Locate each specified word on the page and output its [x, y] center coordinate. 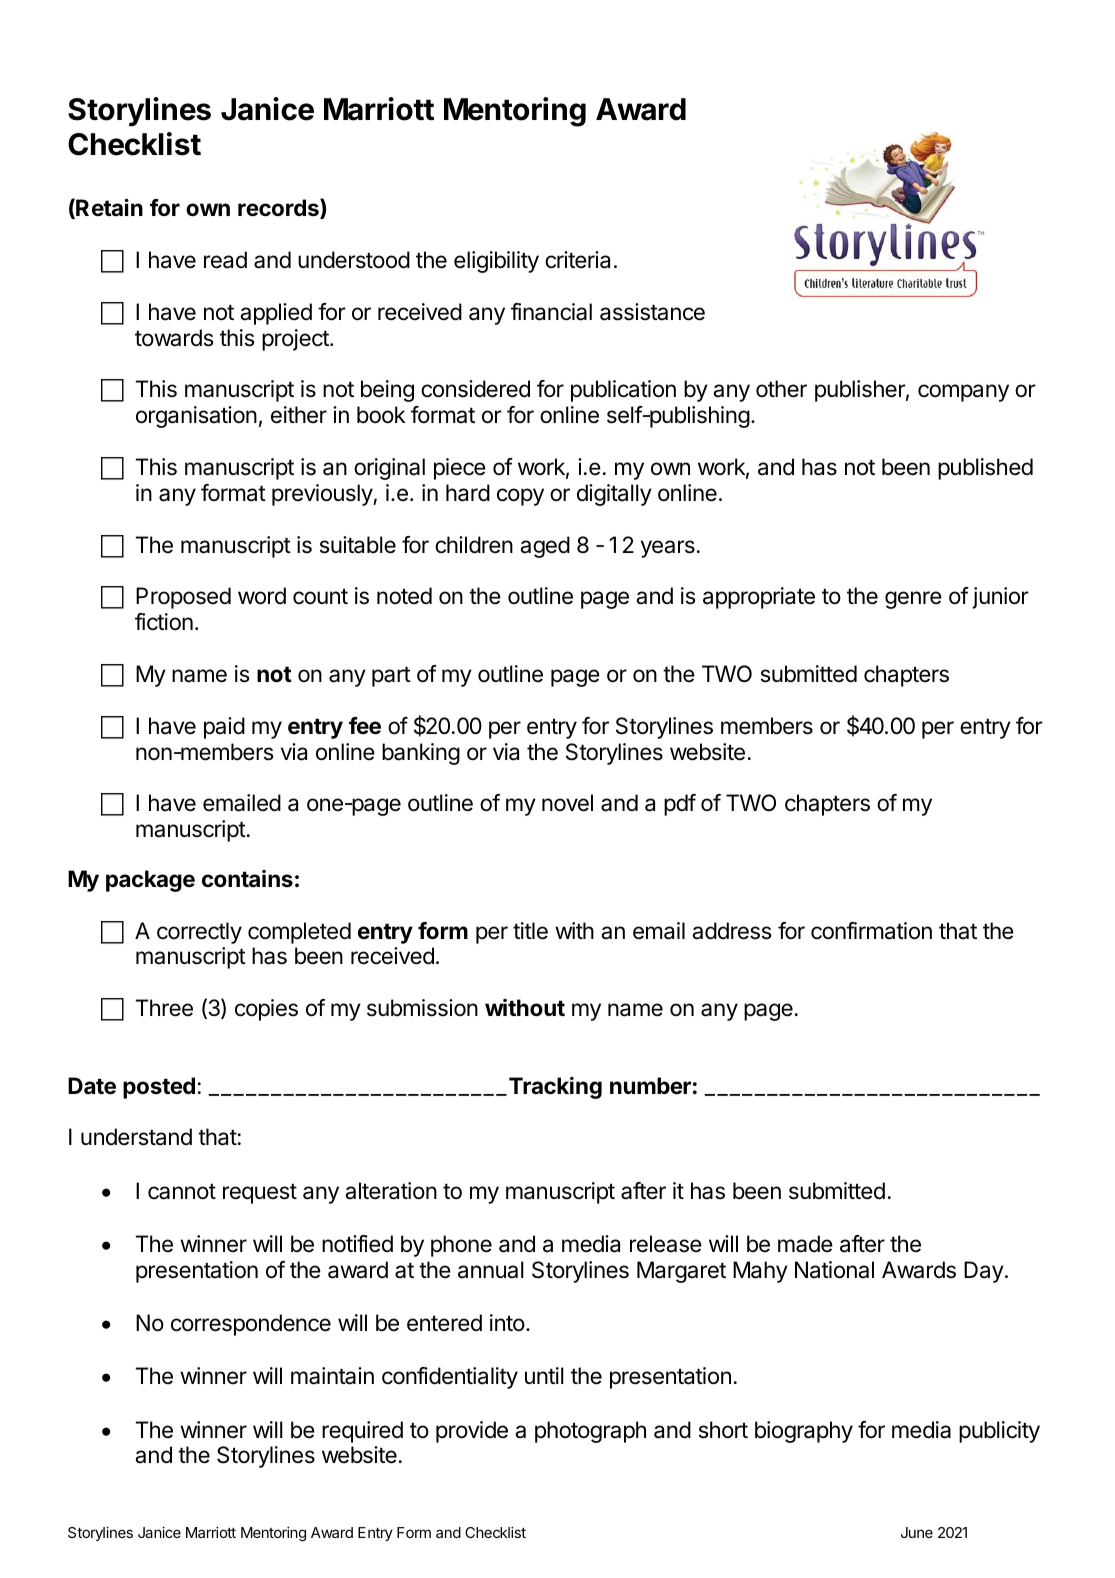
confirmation [871, 931]
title [530, 931]
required [362, 1432]
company [963, 393]
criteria [577, 260]
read [225, 260]
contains [247, 878]
